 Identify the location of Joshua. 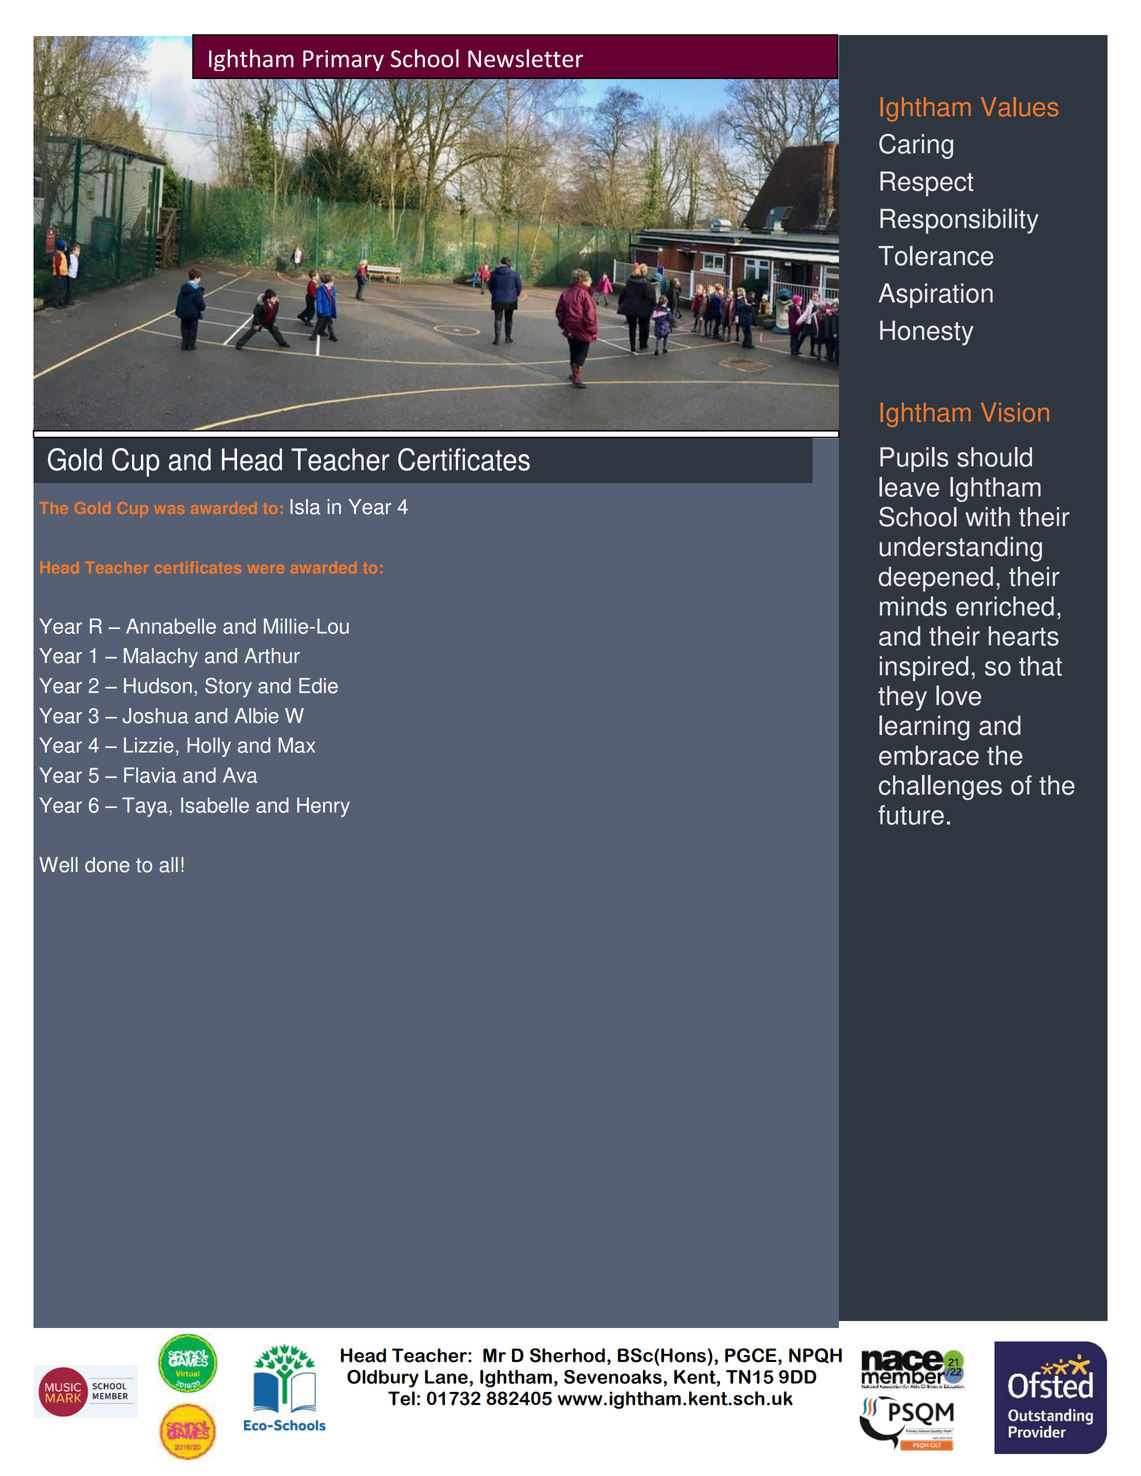
(155, 716).
